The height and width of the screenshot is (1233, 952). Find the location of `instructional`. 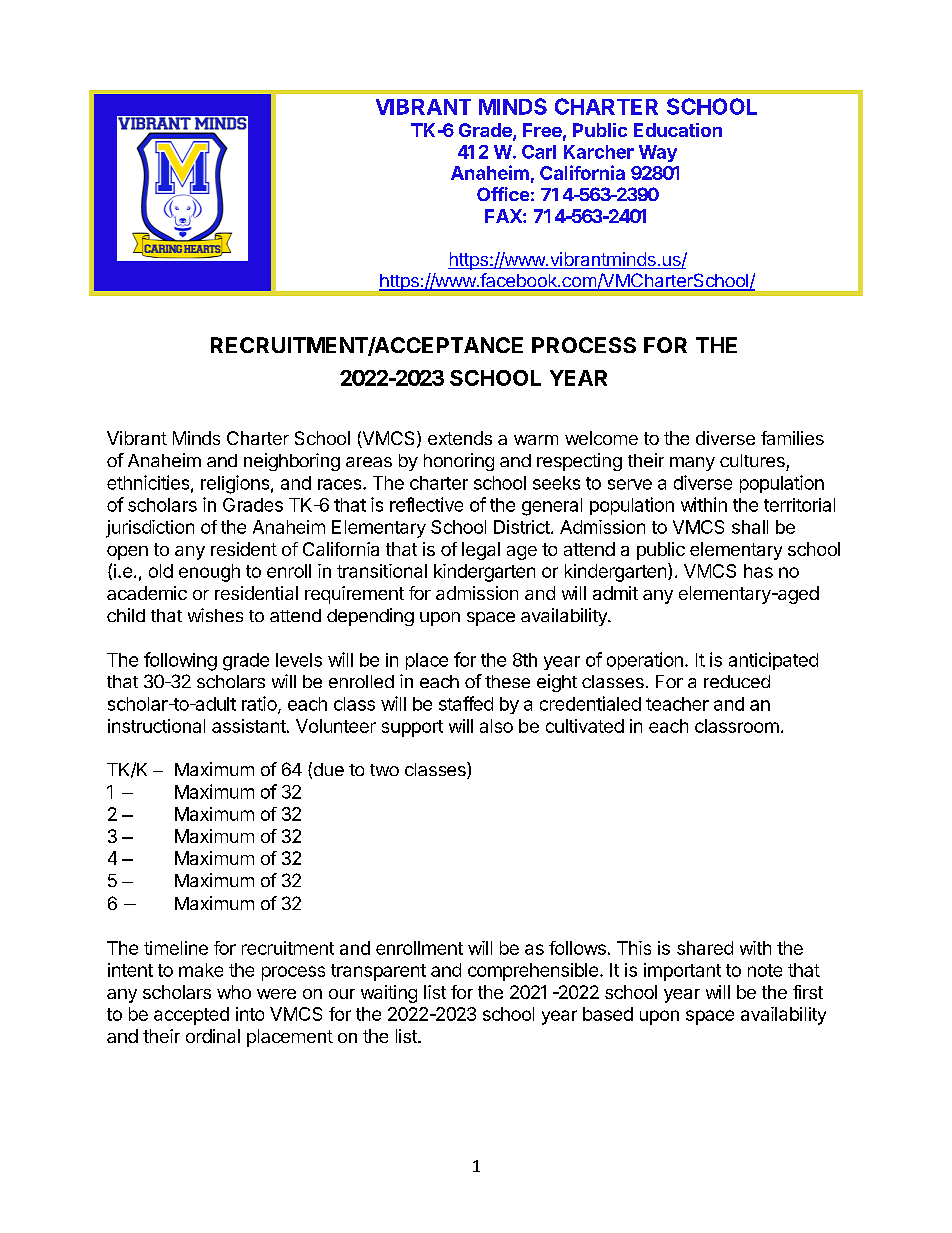

instructional is located at coordinates (156, 726).
